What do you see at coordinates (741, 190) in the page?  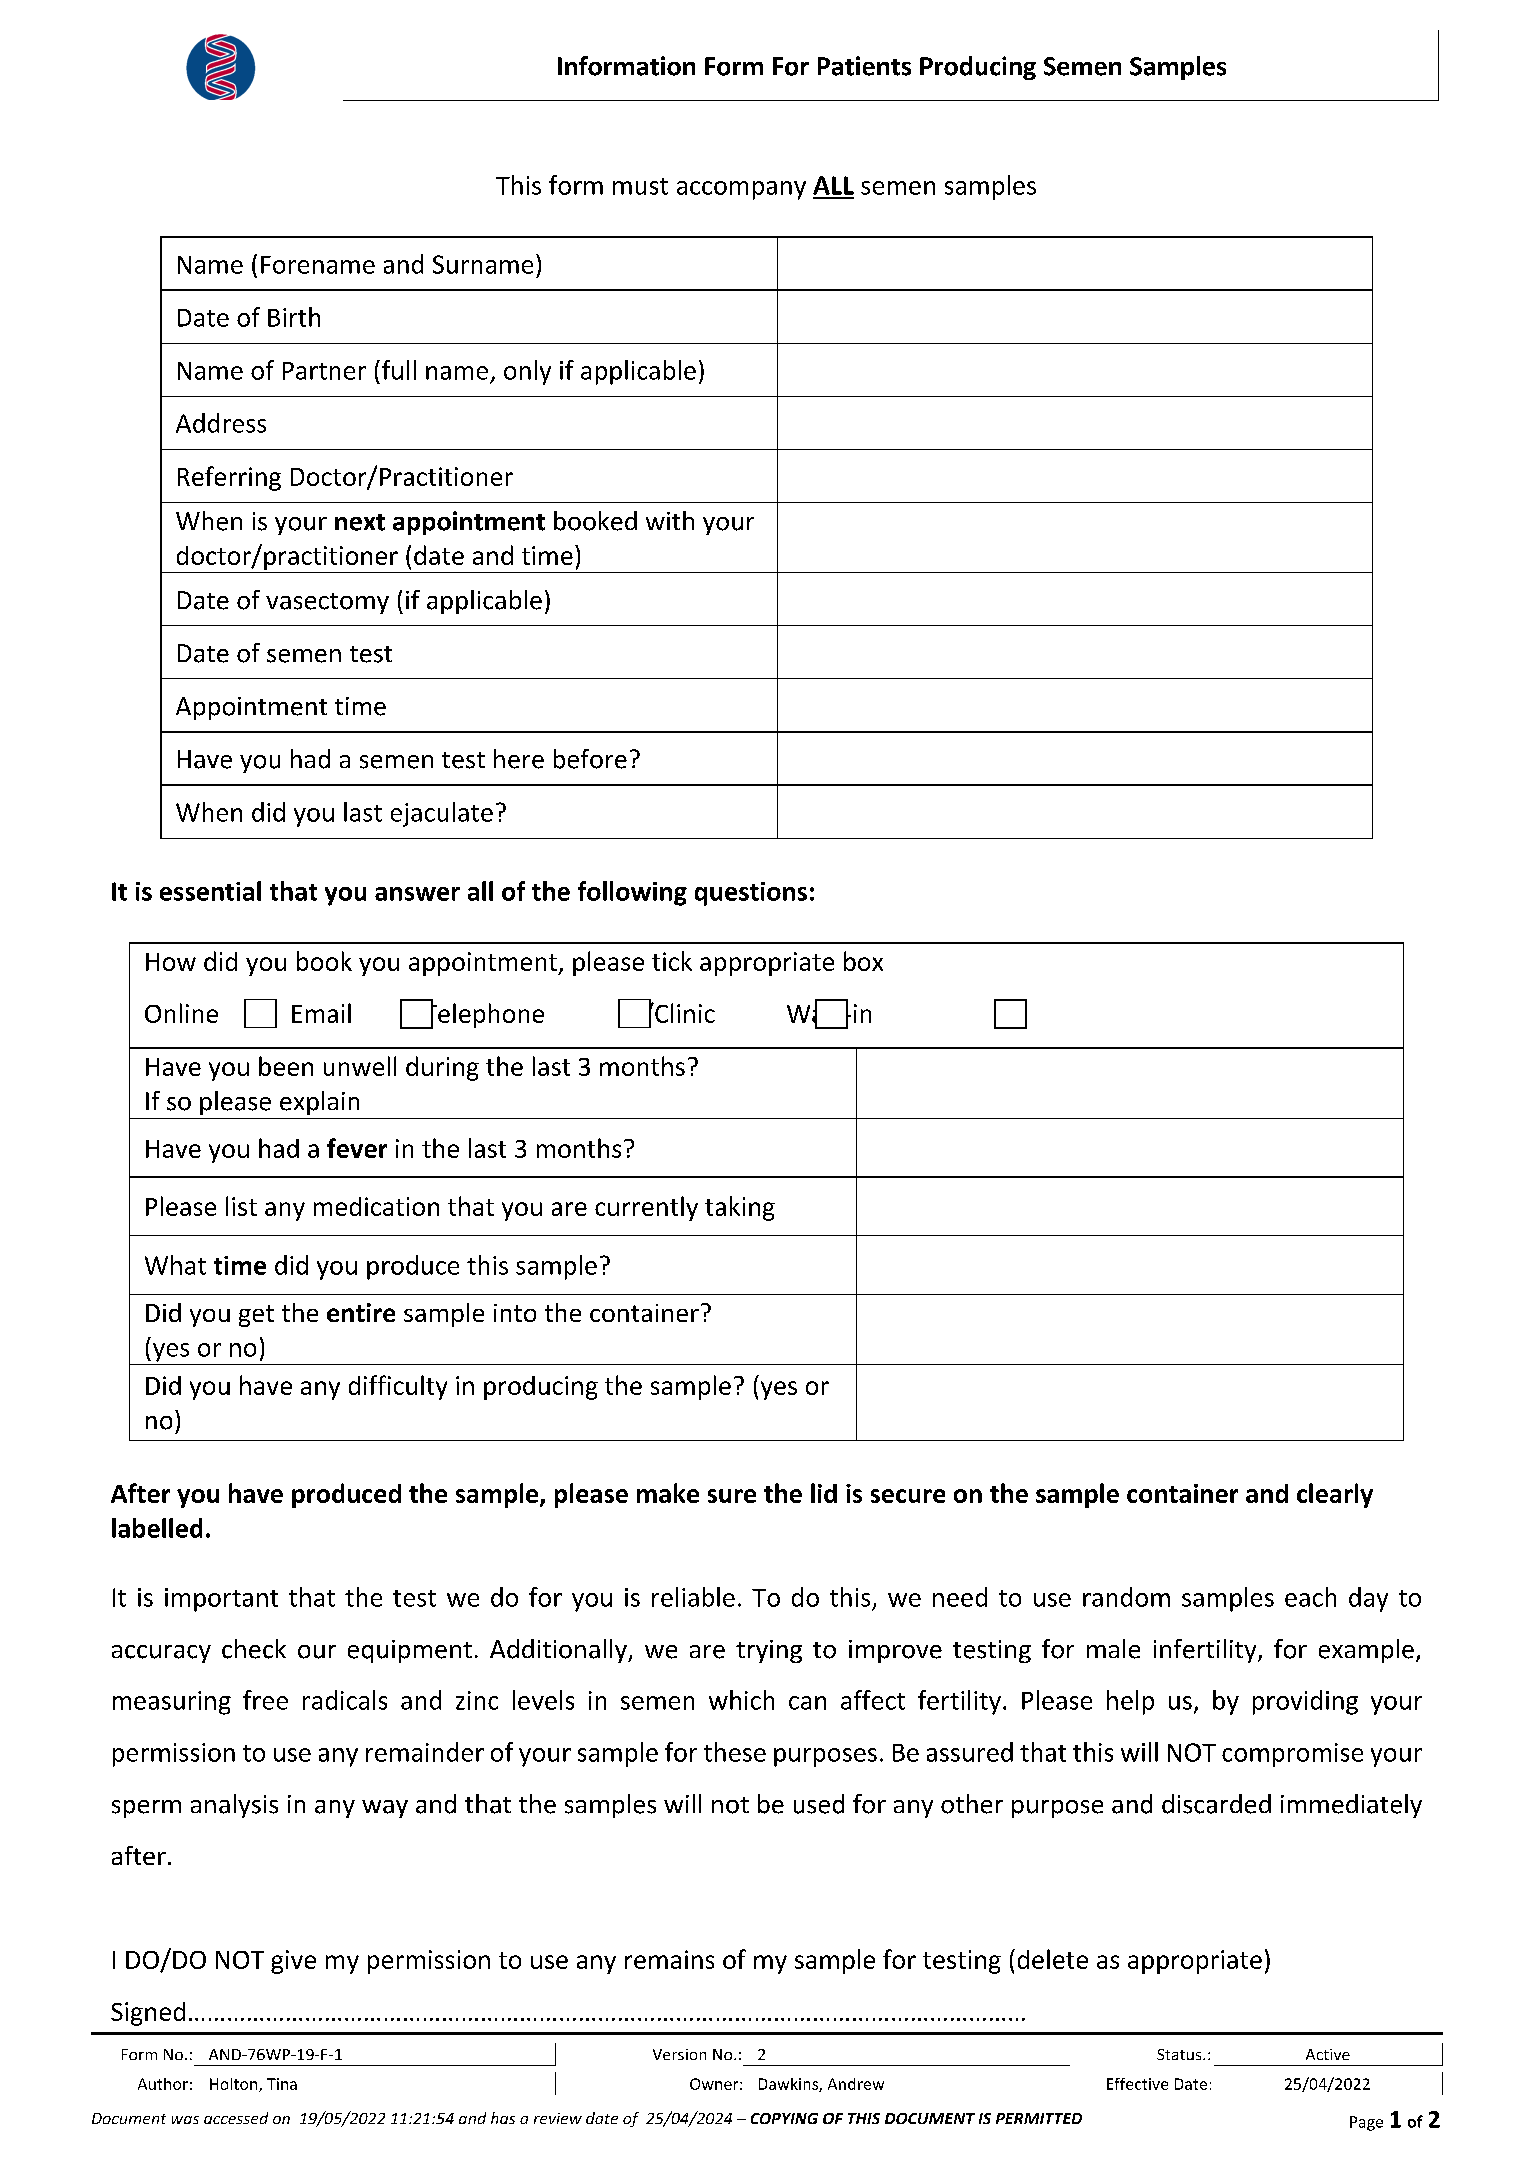 I see `accompany` at bounding box center [741, 190].
